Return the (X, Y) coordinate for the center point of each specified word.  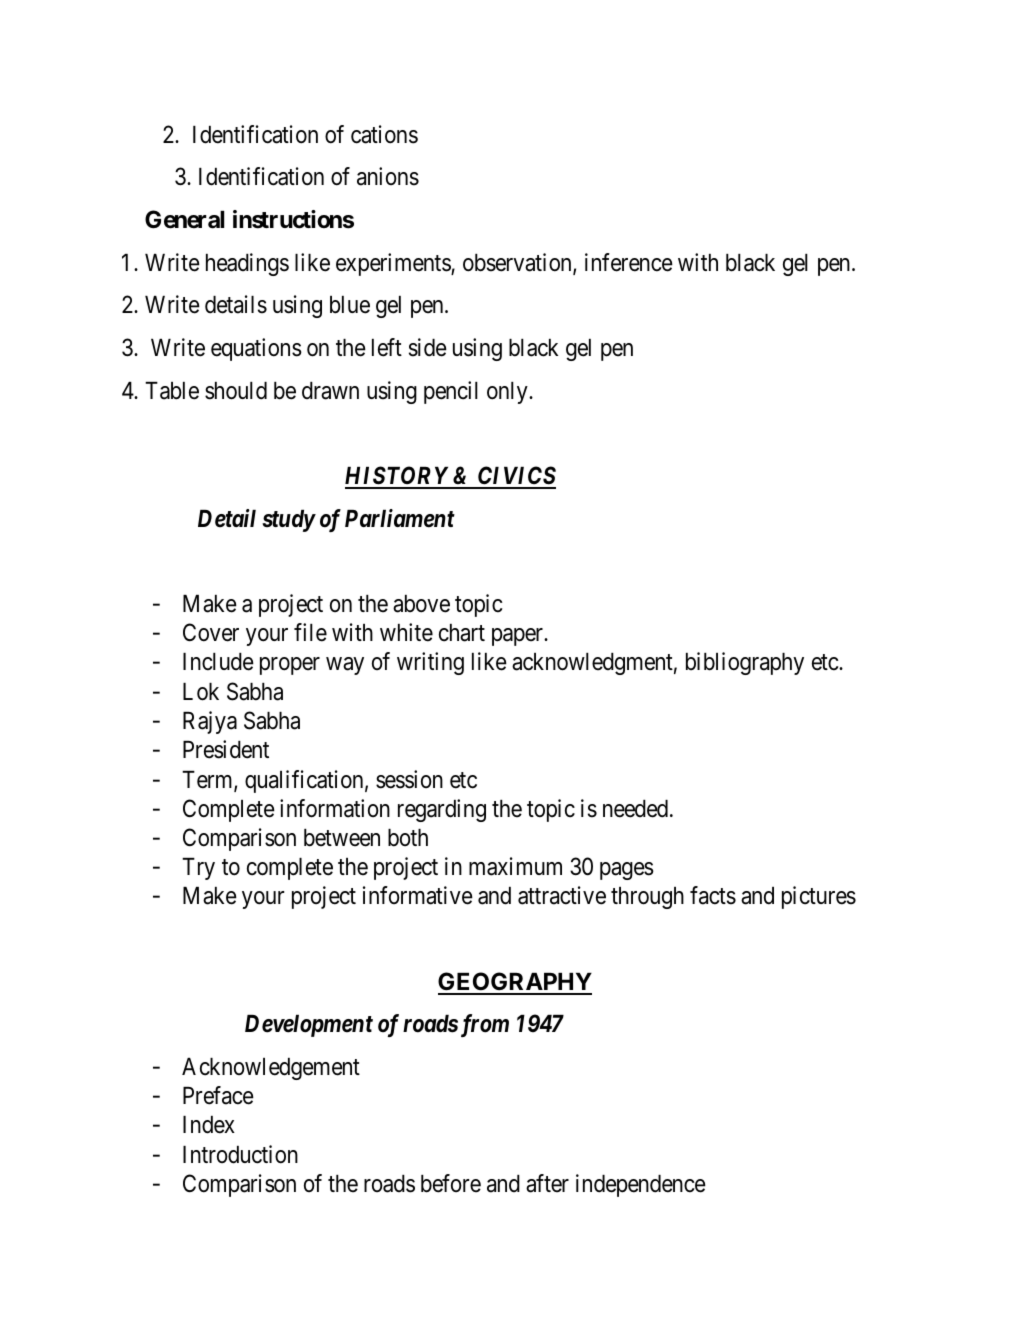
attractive (562, 895)
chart (462, 633)
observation (518, 263)
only (508, 393)
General (184, 219)
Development (309, 1026)
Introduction (240, 1154)
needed (635, 809)
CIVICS (516, 477)
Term (208, 781)
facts (713, 895)
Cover (211, 632)
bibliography (745, 663)
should (236, 391)
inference (629, 262)
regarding (442, 810)
